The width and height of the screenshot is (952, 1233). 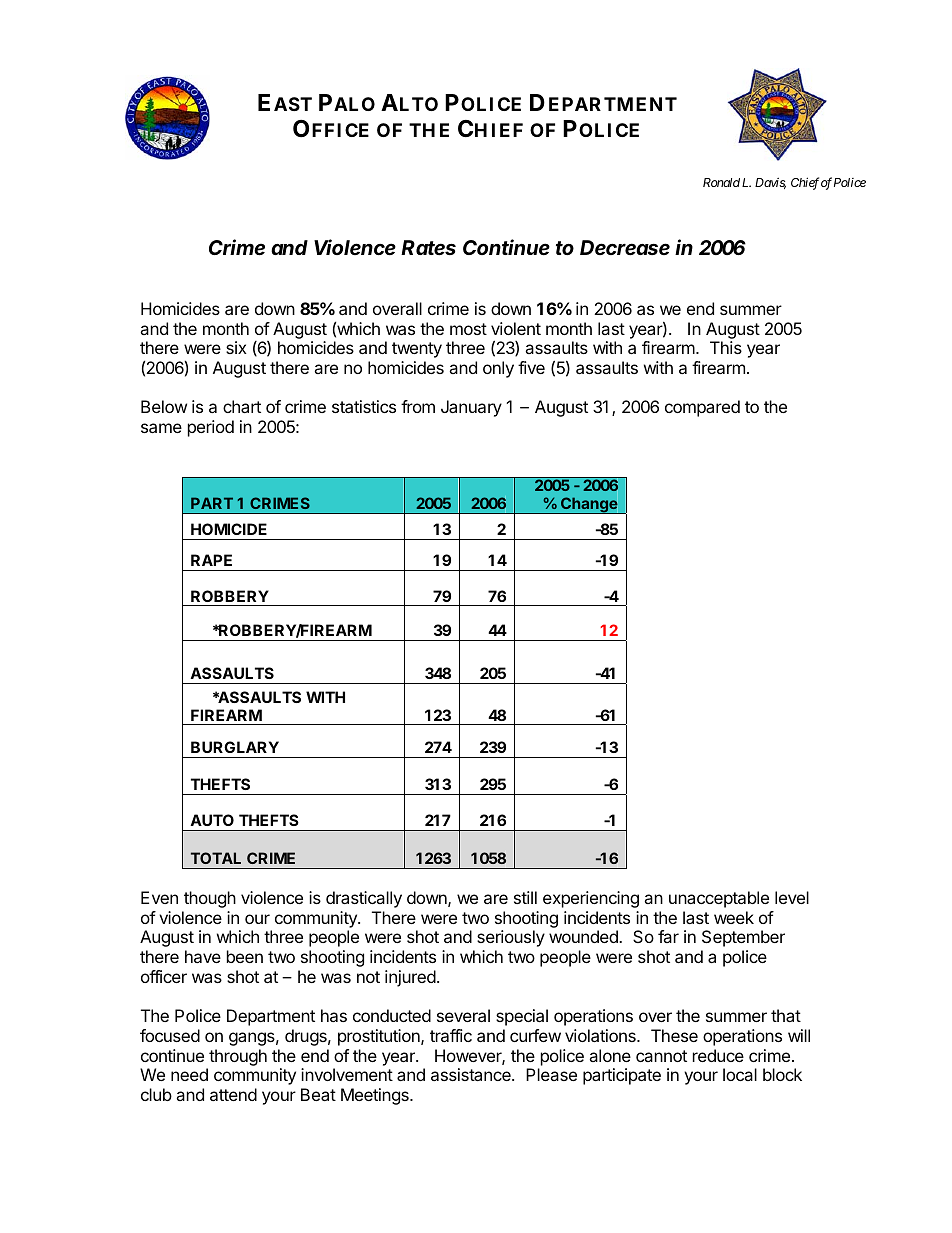 I want to click on from, so click(x=418, y=406).
